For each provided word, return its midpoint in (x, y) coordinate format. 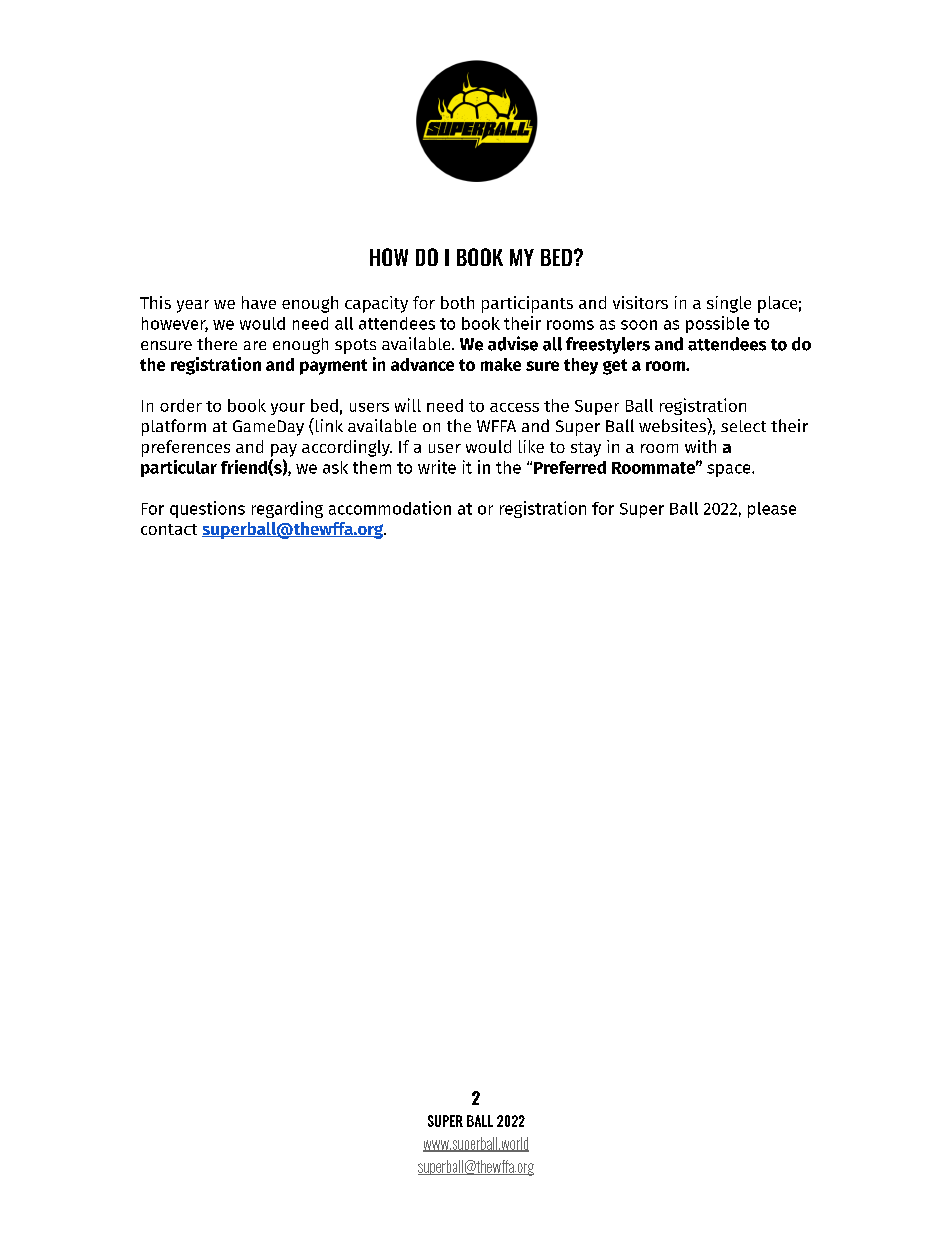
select (743, 426)
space (730, 470)
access (514, 407)
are (255, 345)
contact (169, 529)
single (729, 304)
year (193, 306)
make (501, 364)
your (288, 409)
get (615, 367)
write (437, 467)
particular (179, 468)
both (457, 302)
